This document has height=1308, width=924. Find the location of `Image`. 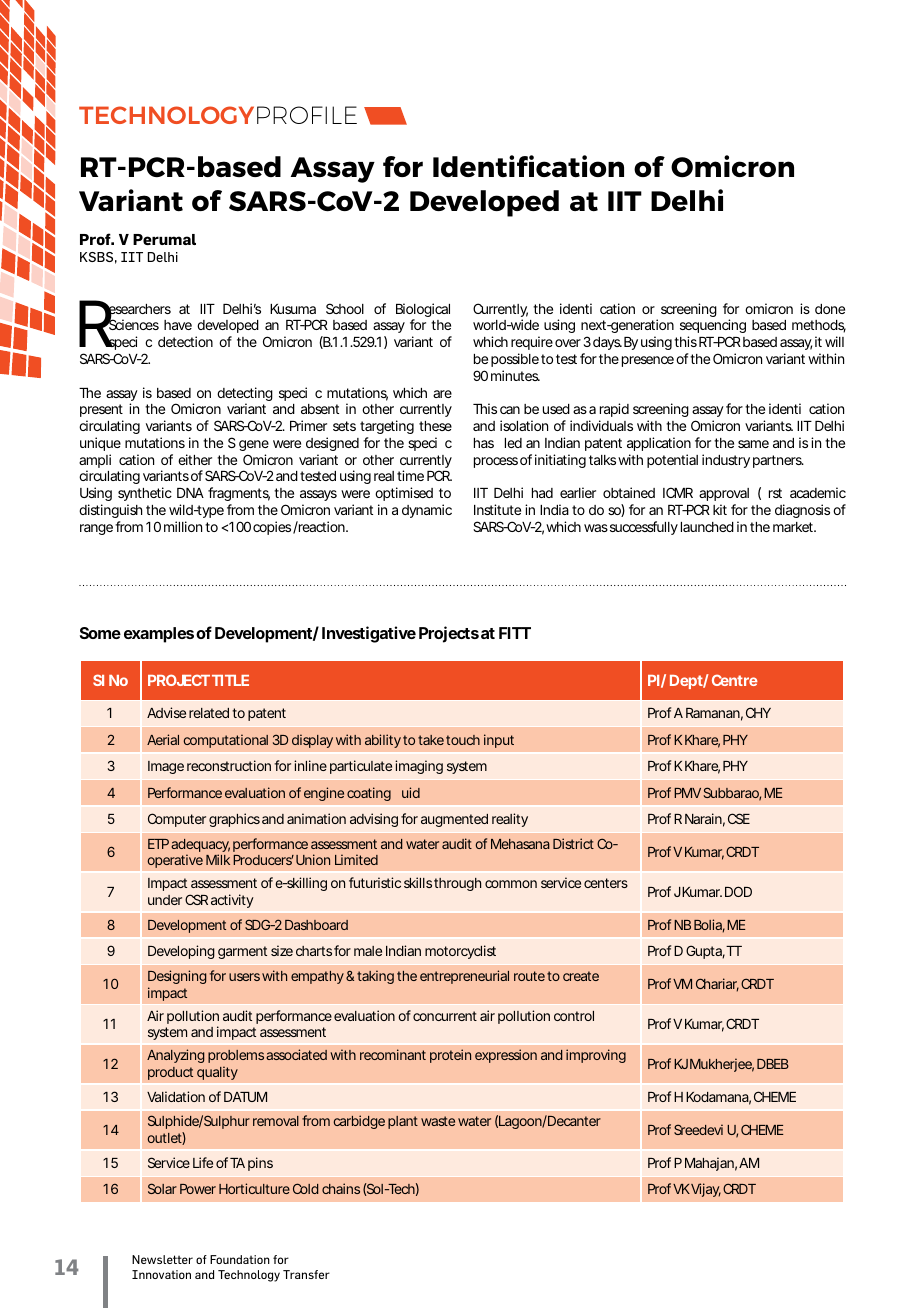

Image is located at coordinates (166, 767).
